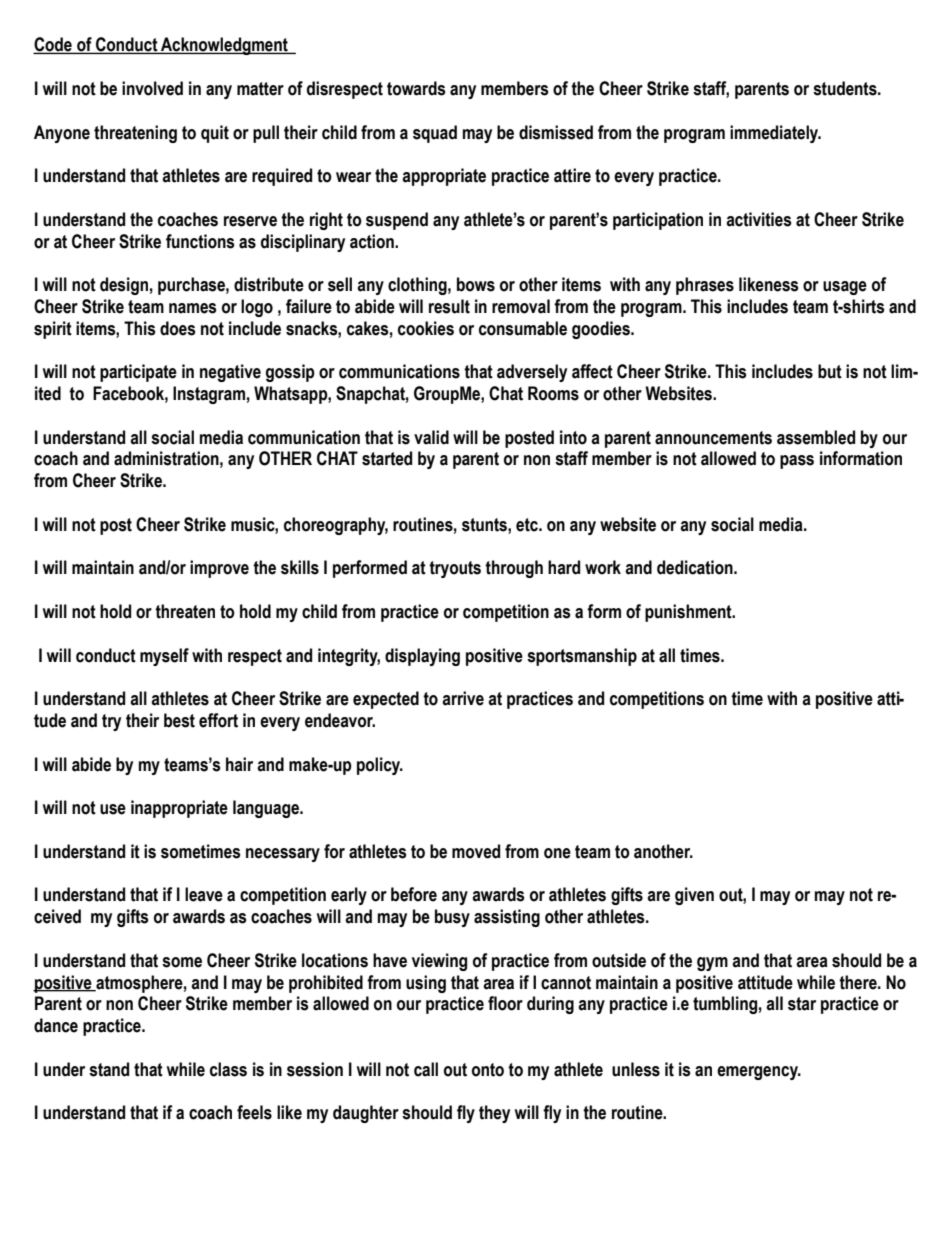  Describe the element at coordinates (179, 720) in the page. I see `best` at that location.
